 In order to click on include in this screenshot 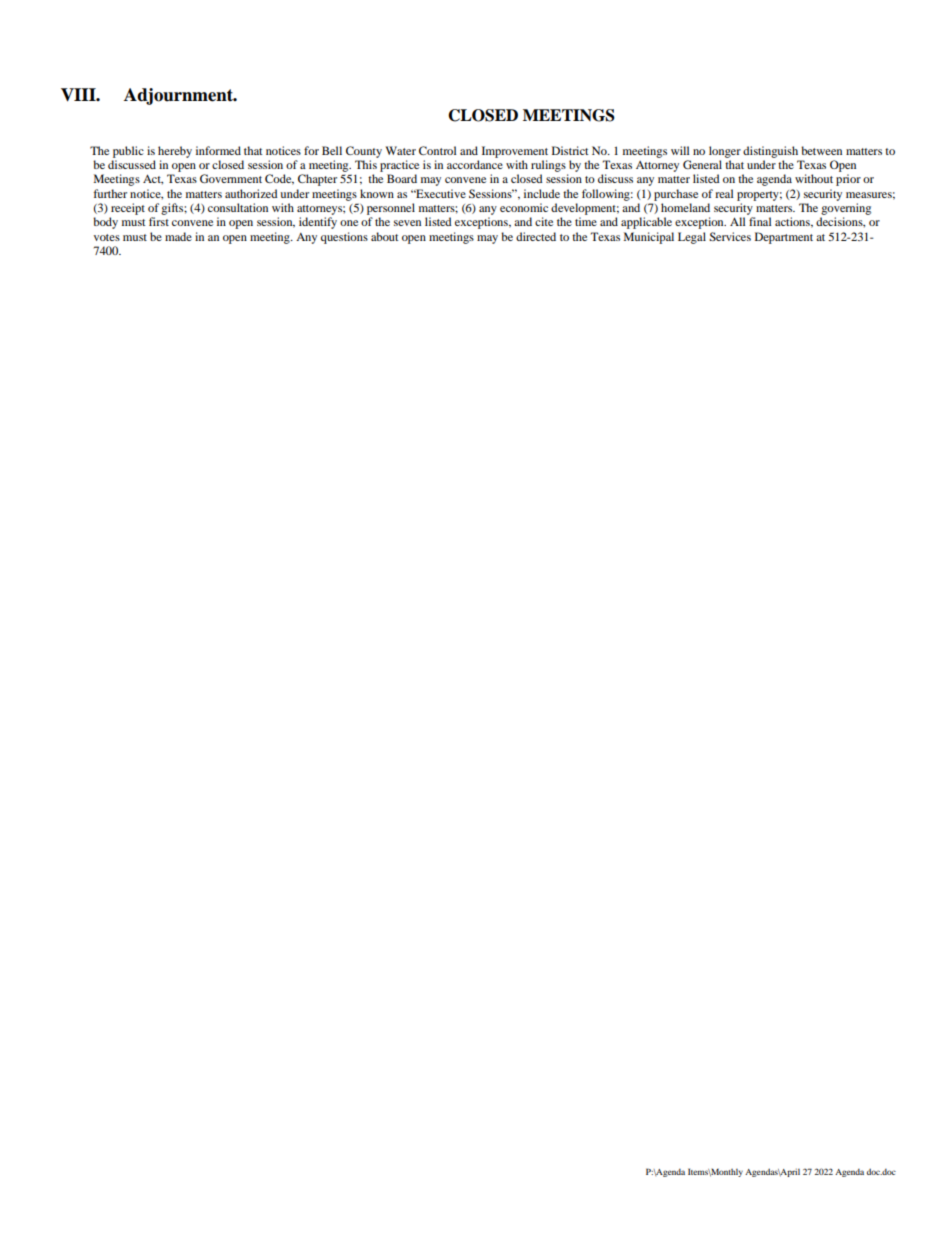, I will do `click(542, 193)`.
